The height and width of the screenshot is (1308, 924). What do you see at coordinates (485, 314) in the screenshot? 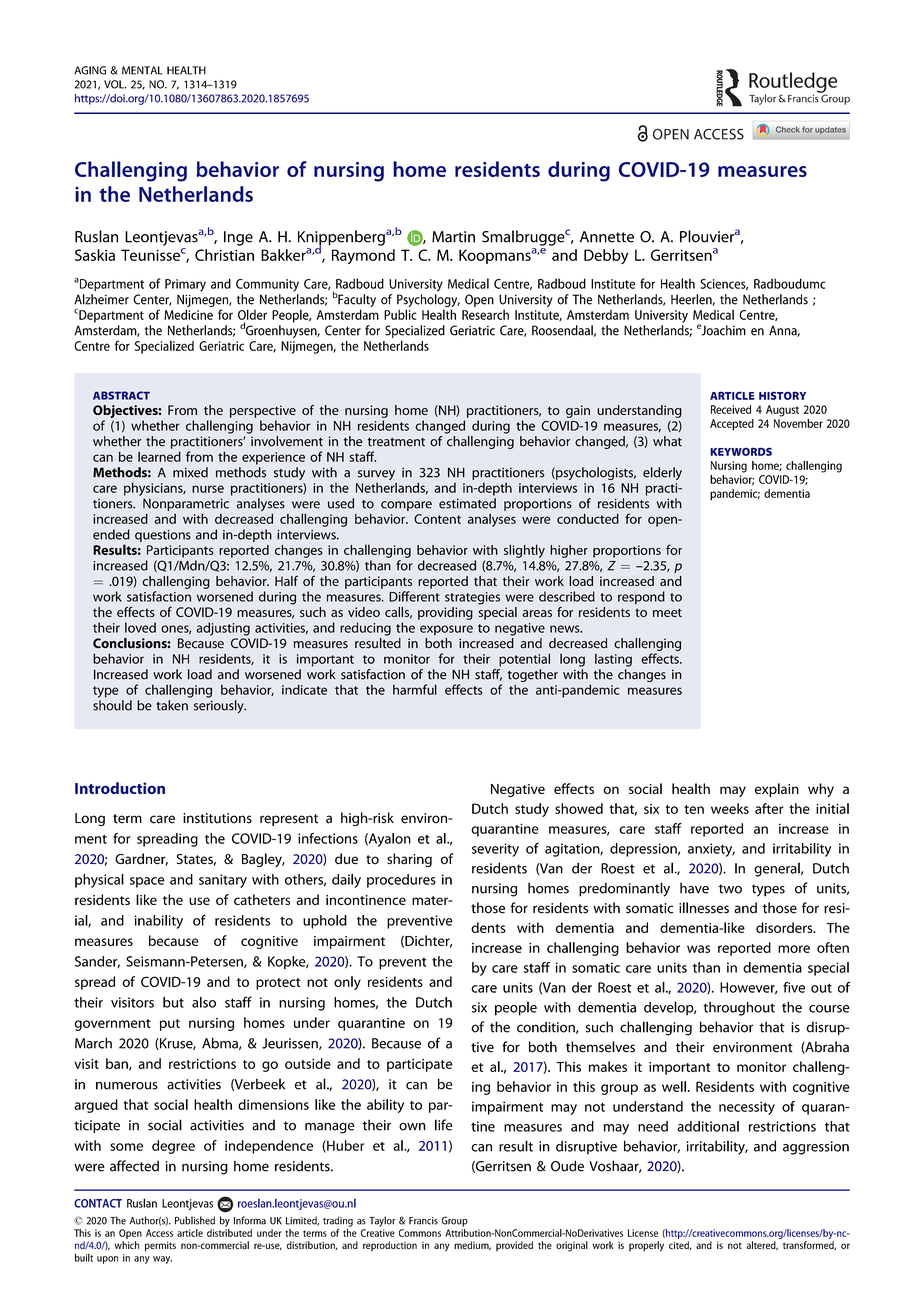
I see `Research` at bounding box center [485, 314].
